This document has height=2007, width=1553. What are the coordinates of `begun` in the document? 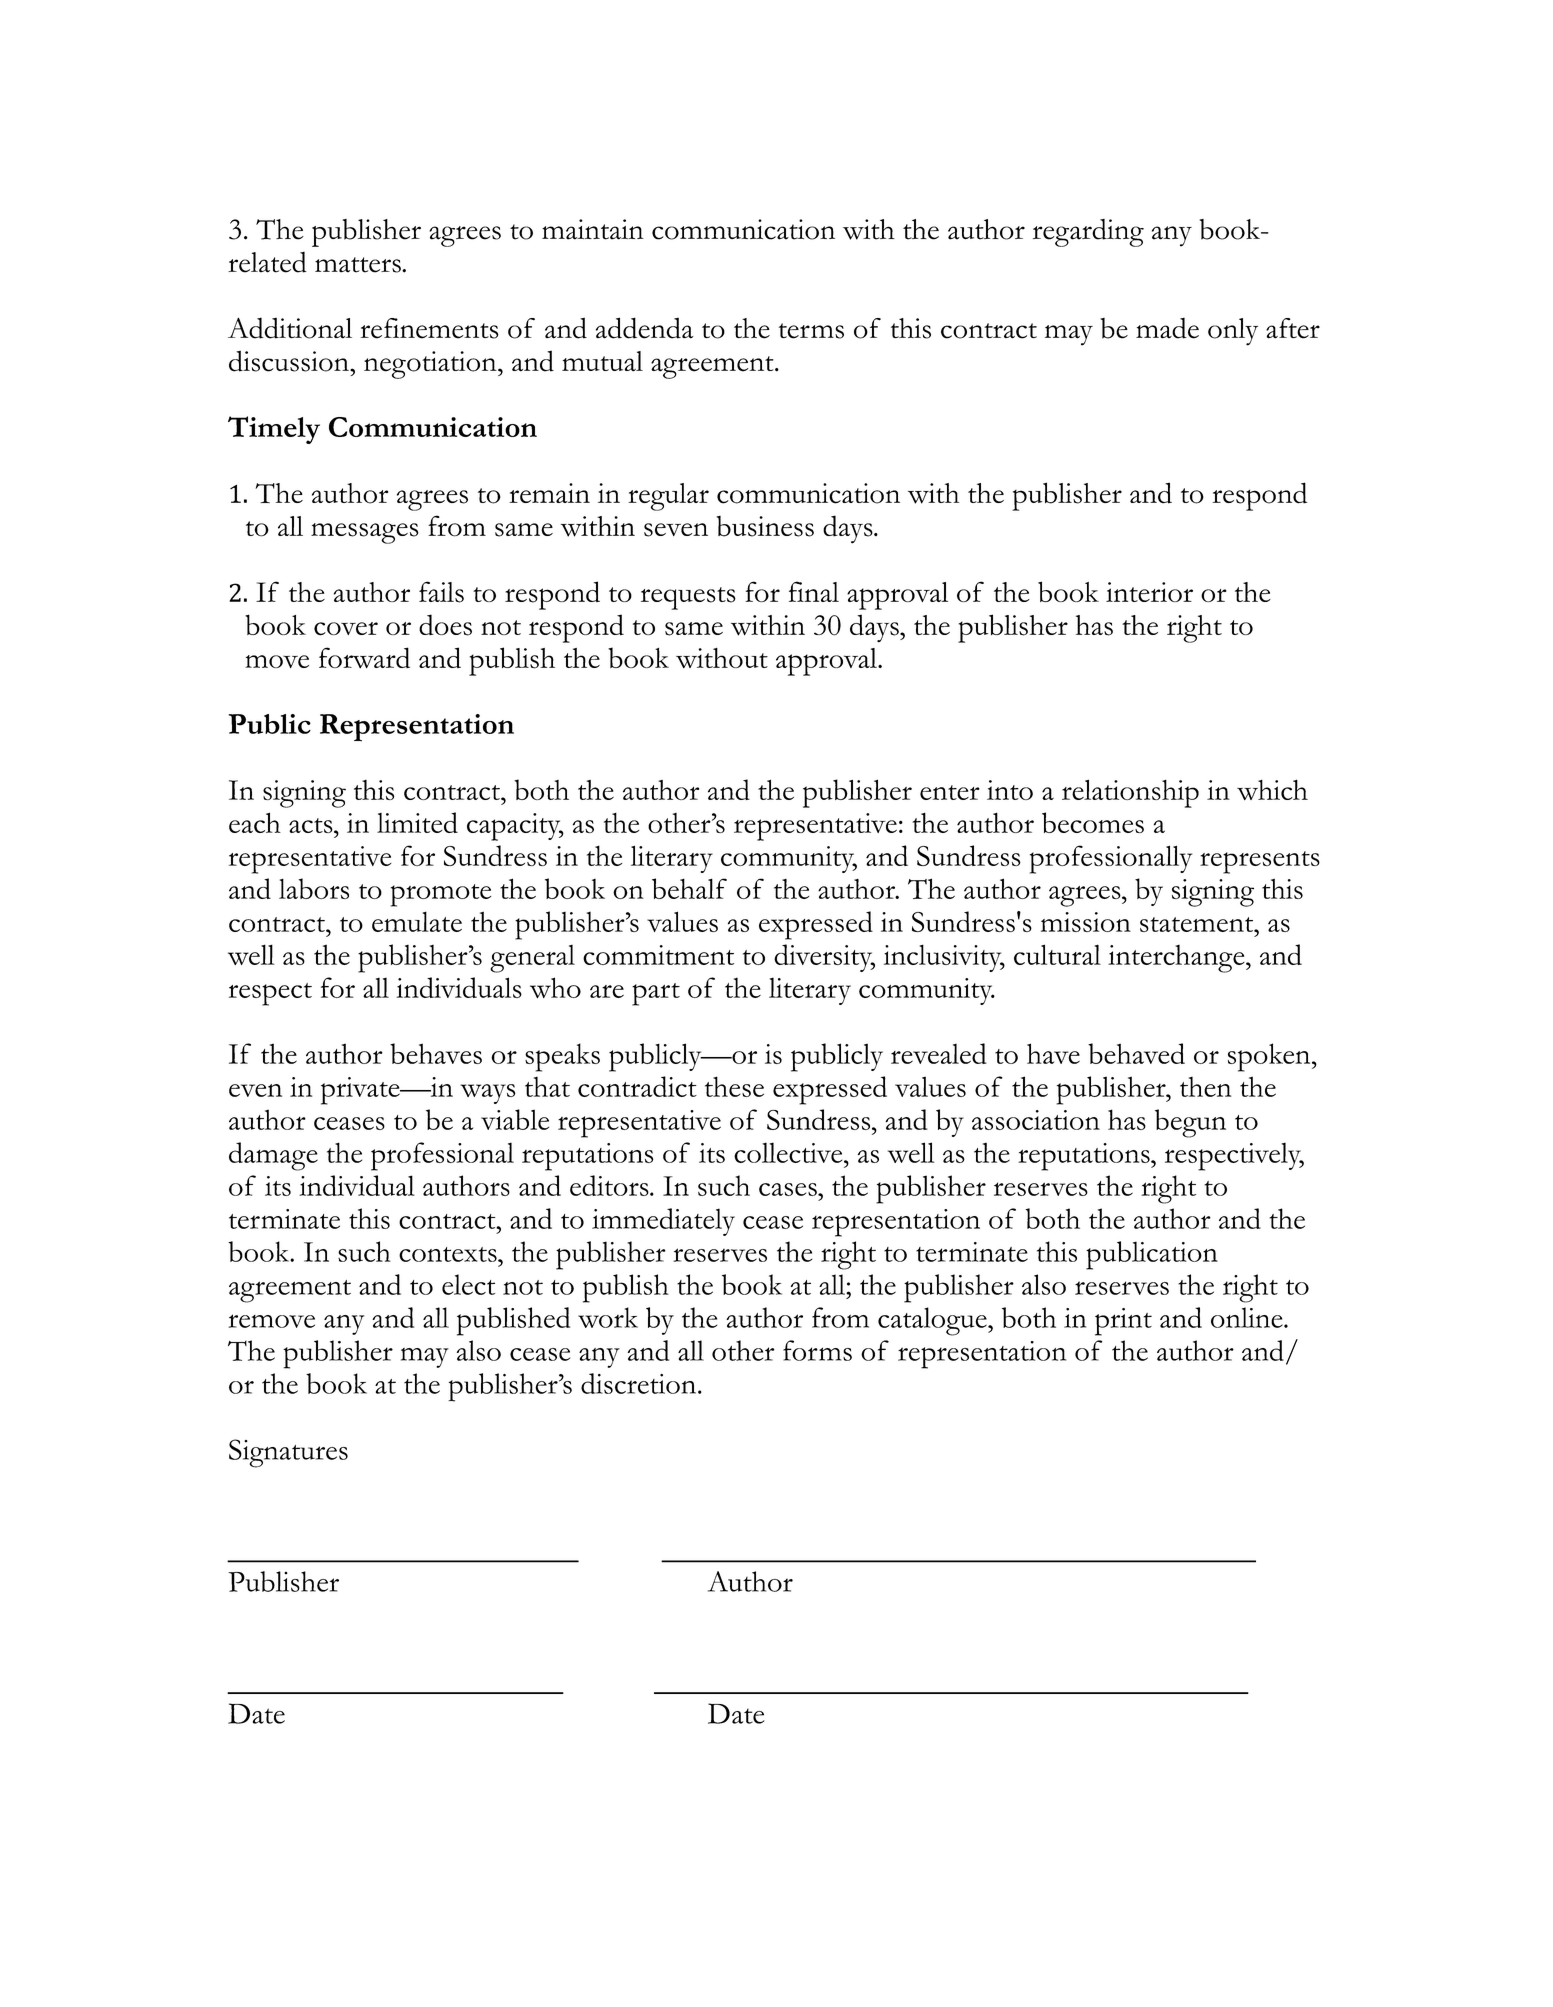 It's located at (1190, 1123).
